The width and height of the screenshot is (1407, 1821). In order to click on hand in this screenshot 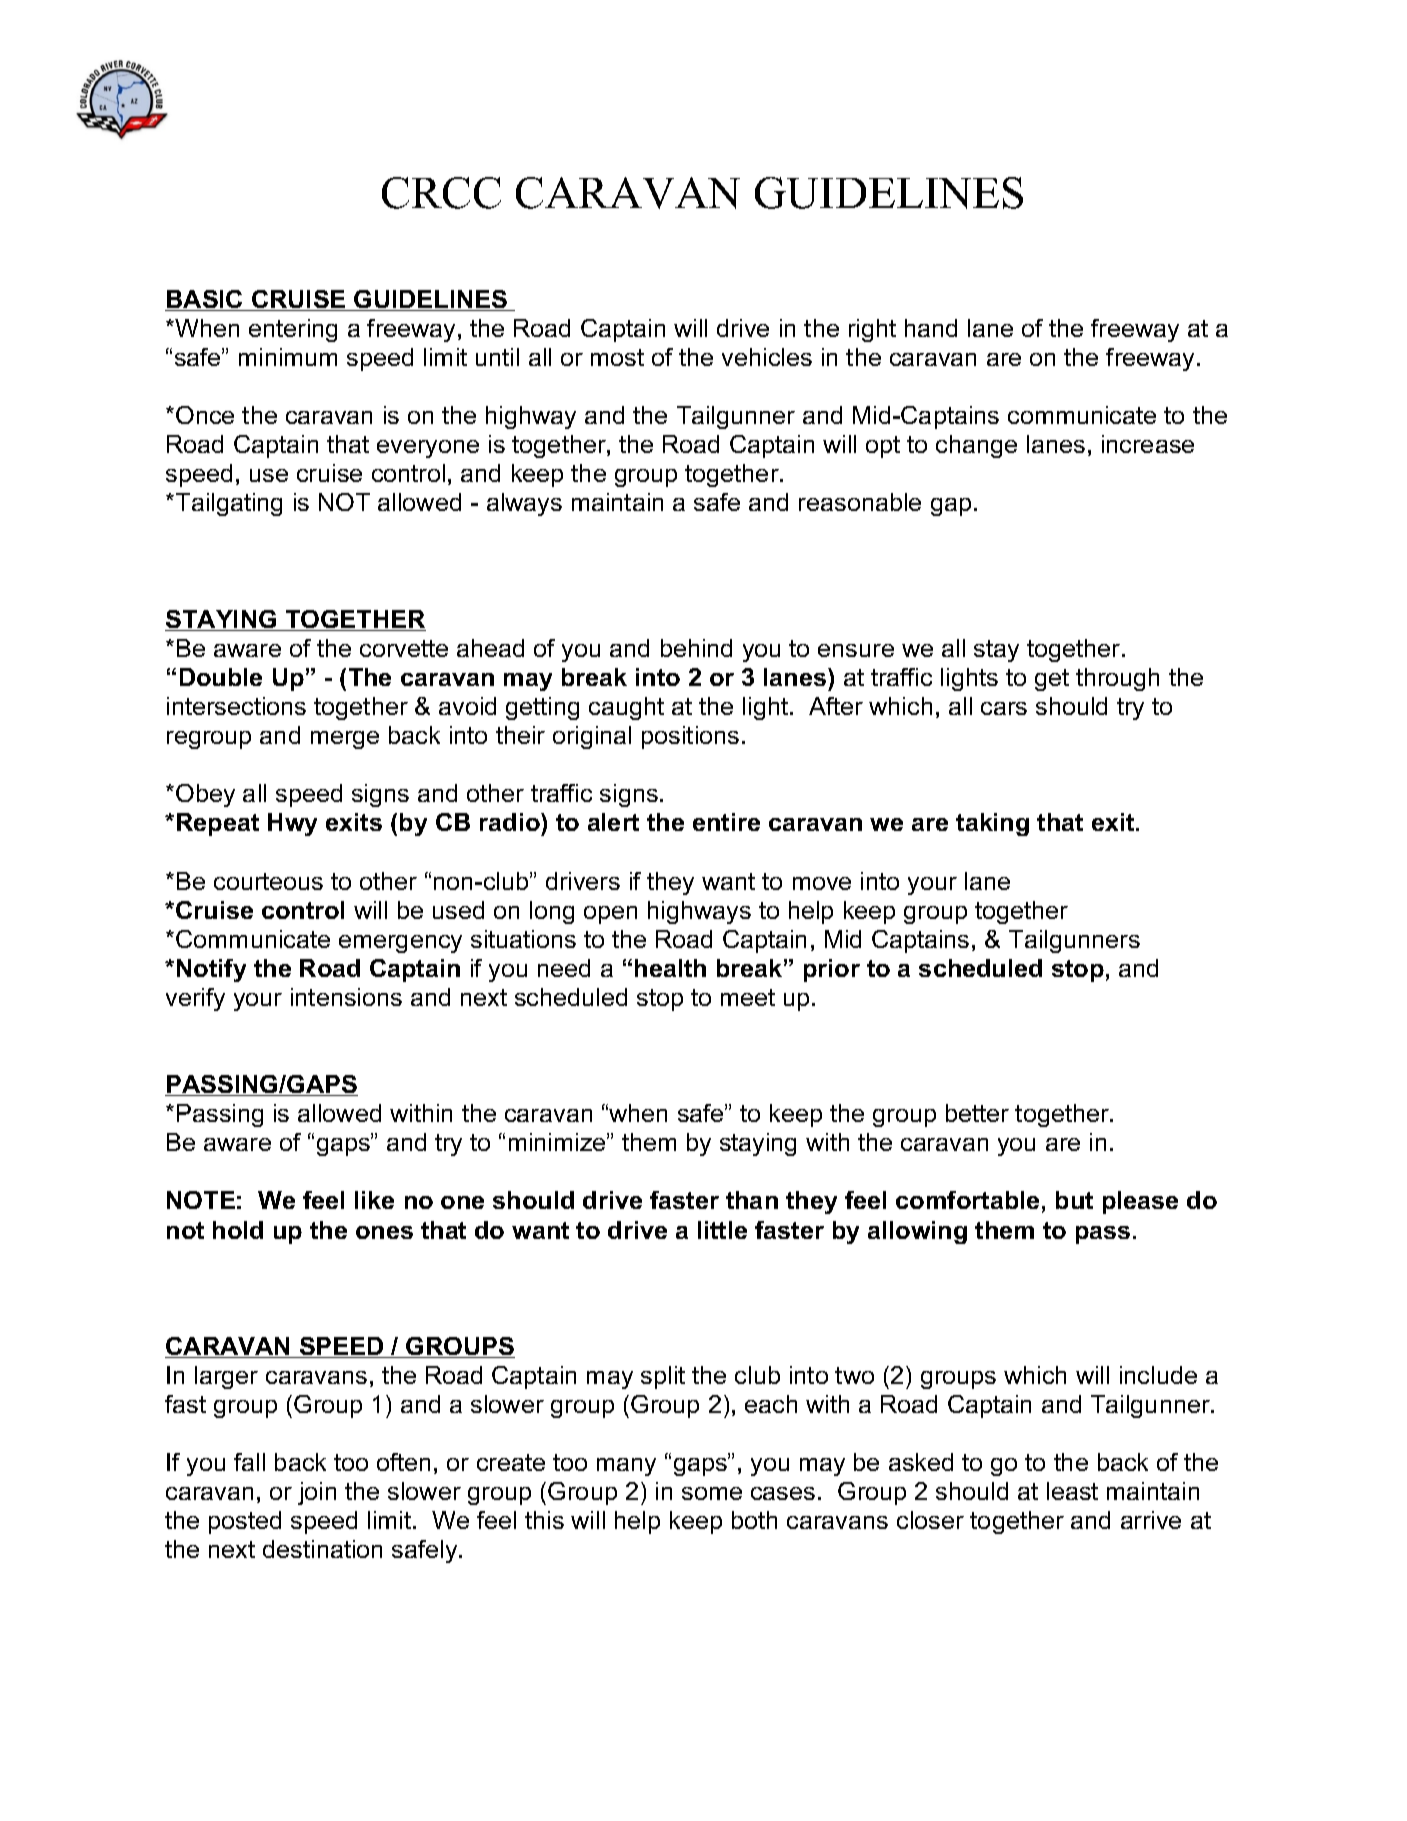, I will do `click(931, 328)`.
